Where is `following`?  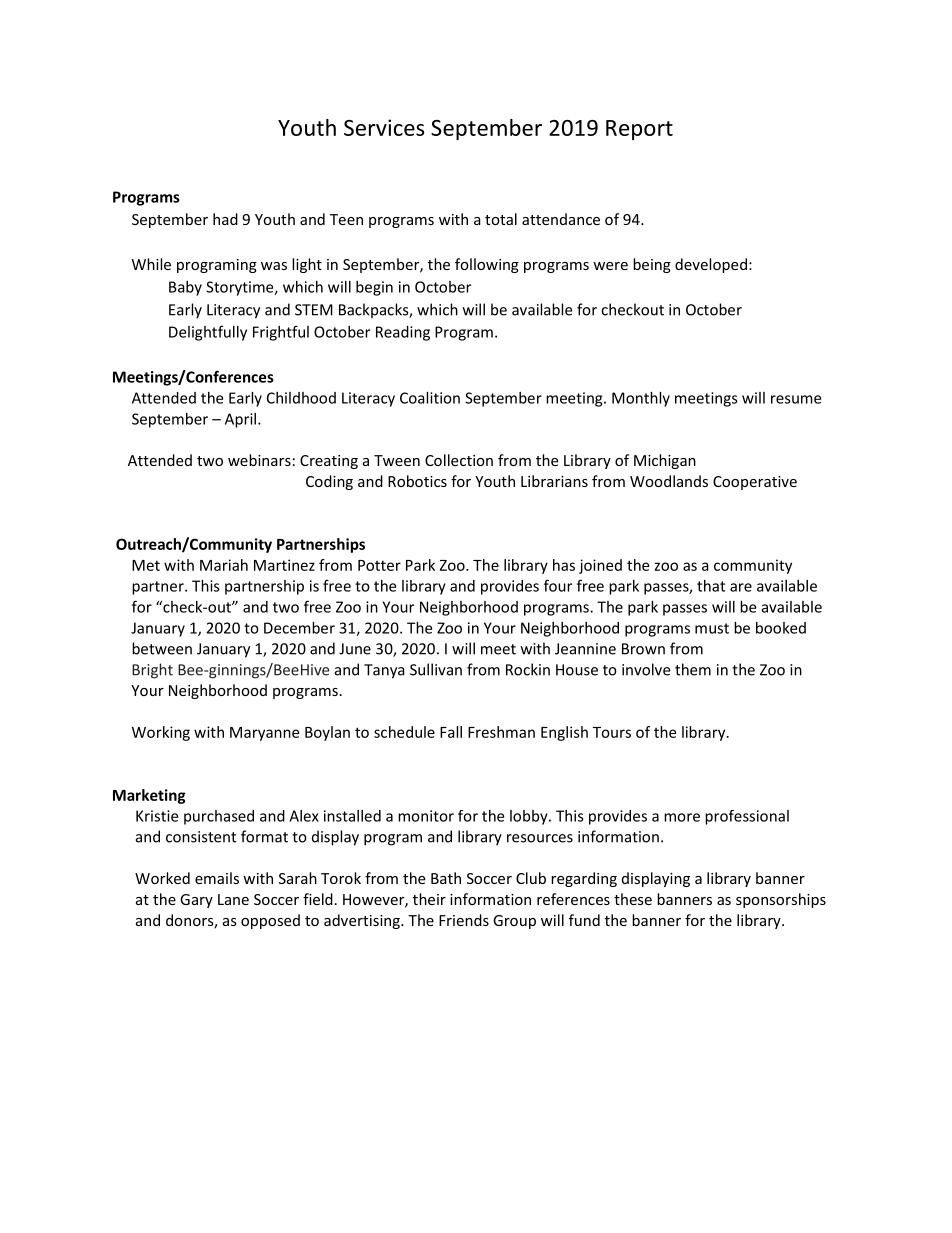
following is located at coordinates (487, 265).
